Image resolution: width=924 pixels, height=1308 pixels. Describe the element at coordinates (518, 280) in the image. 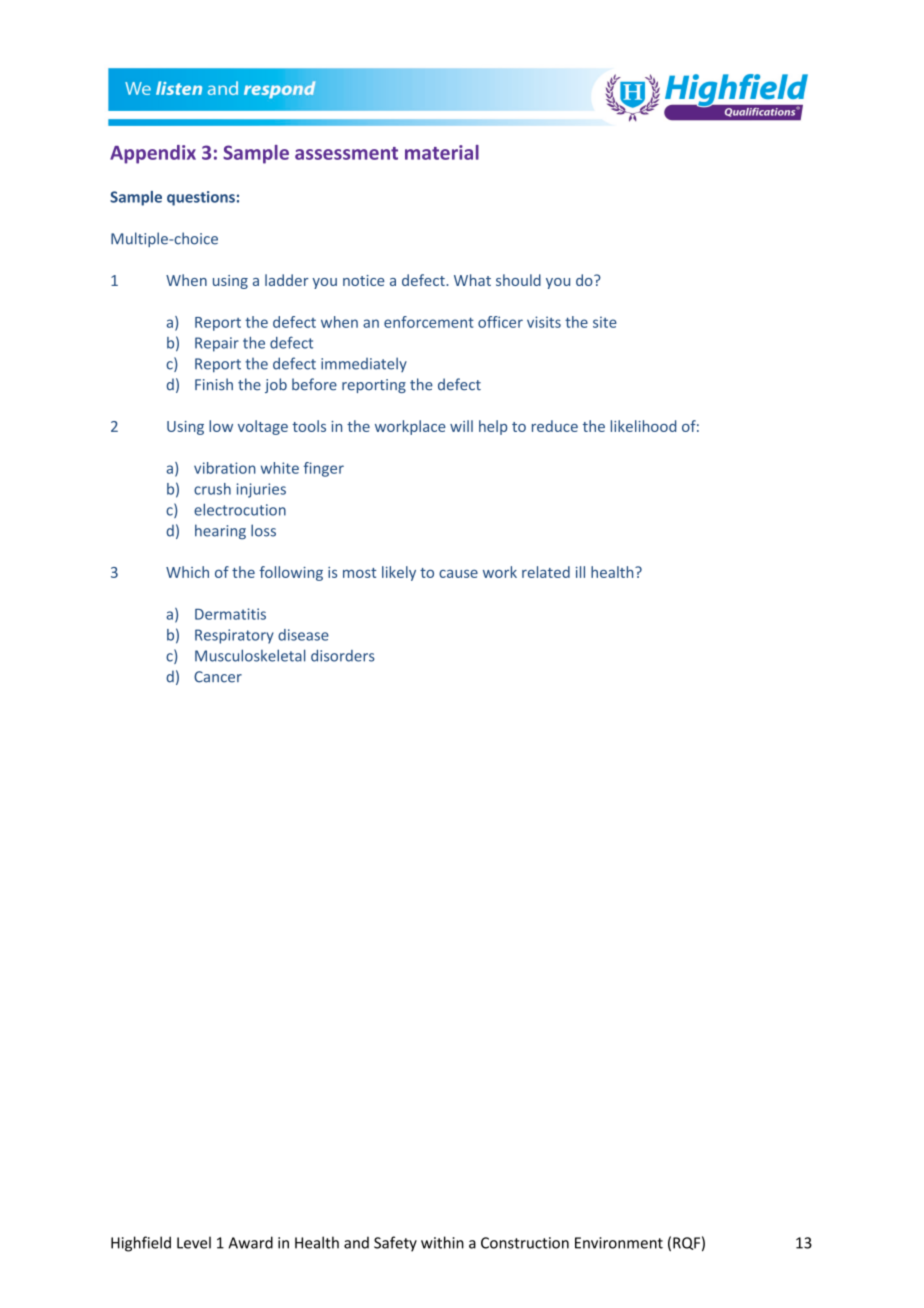

I see `should` at that location.
